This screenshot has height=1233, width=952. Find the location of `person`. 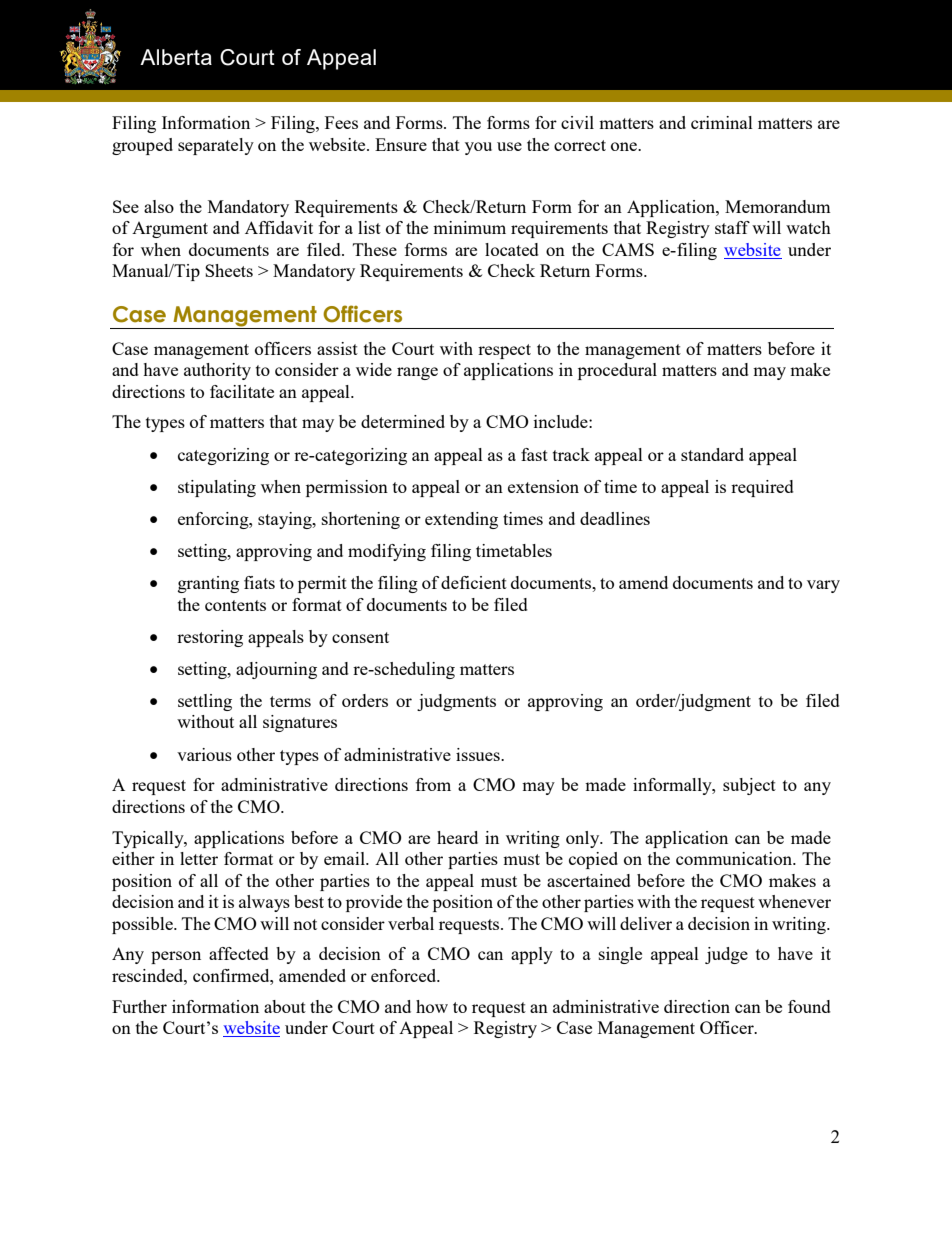

person is located at coordinates (176, 957).
